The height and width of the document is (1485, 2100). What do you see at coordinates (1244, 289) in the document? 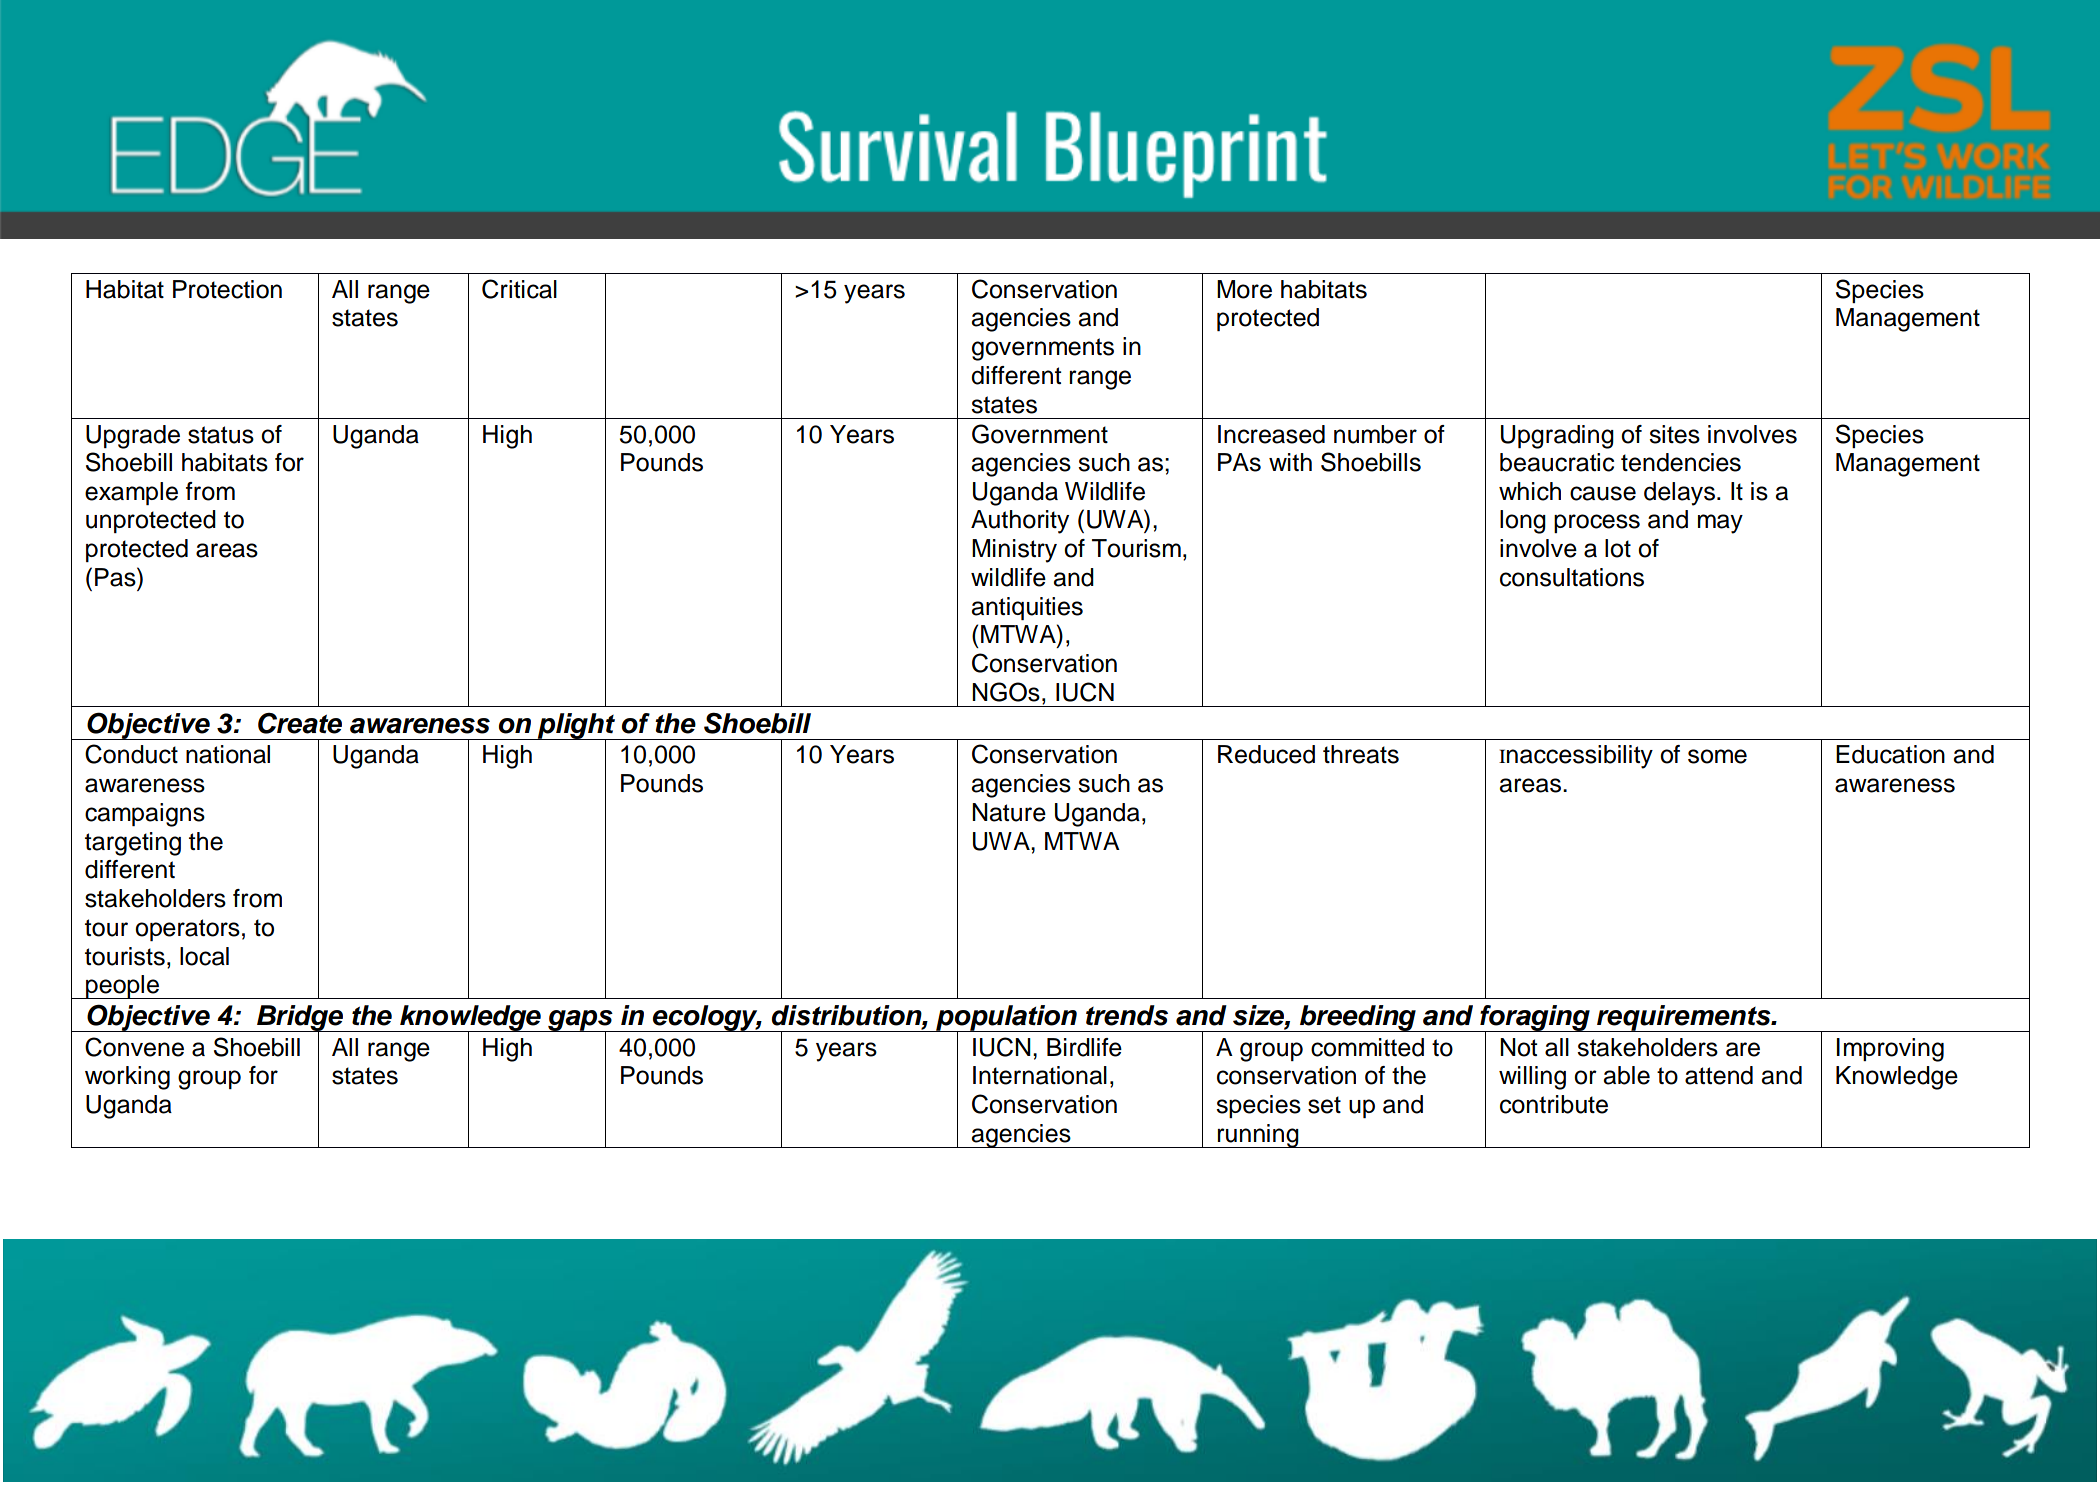
I see `More` at bounding box center [1244, 289].
